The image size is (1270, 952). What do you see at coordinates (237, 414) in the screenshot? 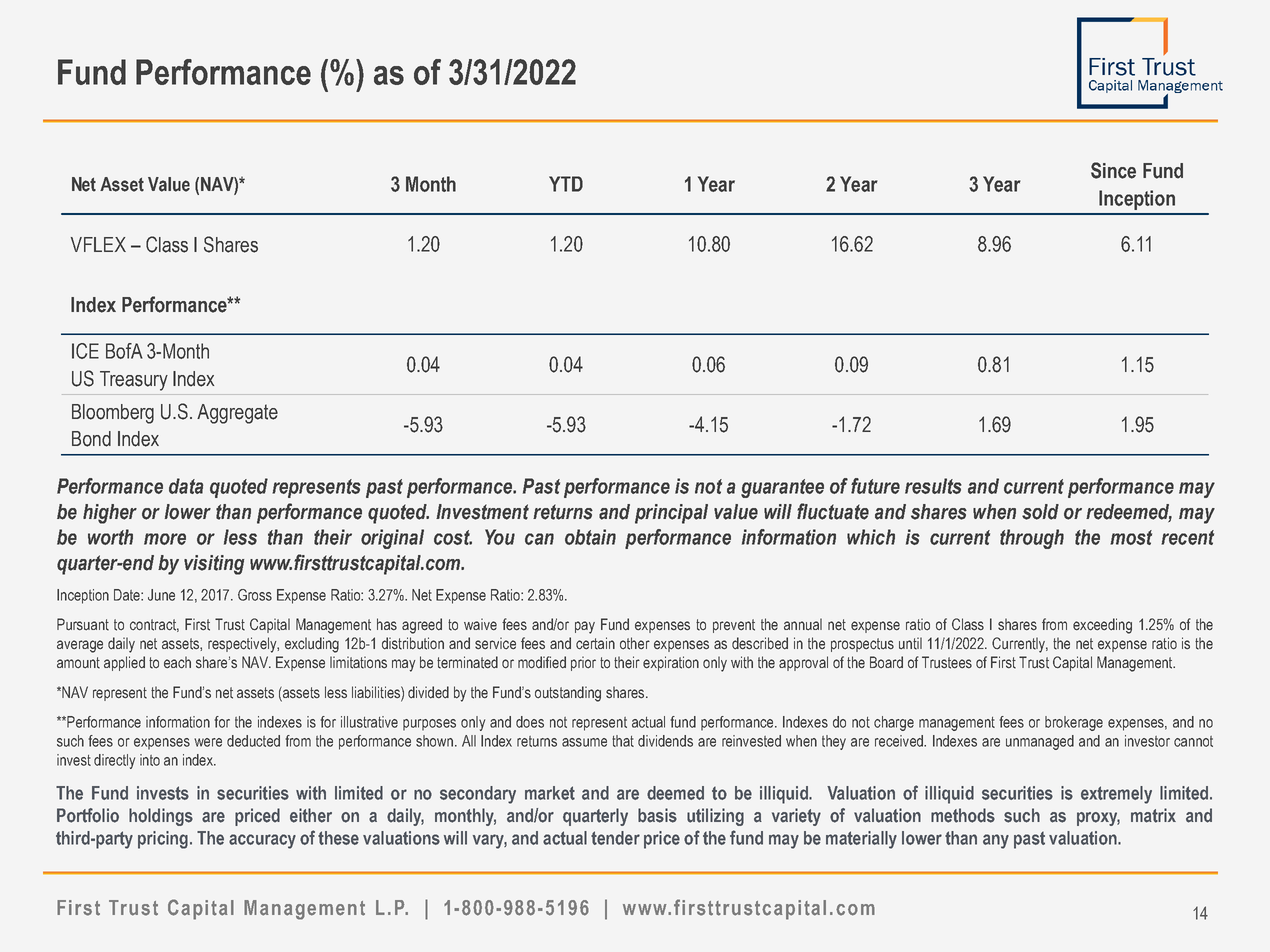
I see `Aggregate` at bounding box center [237, 414].
